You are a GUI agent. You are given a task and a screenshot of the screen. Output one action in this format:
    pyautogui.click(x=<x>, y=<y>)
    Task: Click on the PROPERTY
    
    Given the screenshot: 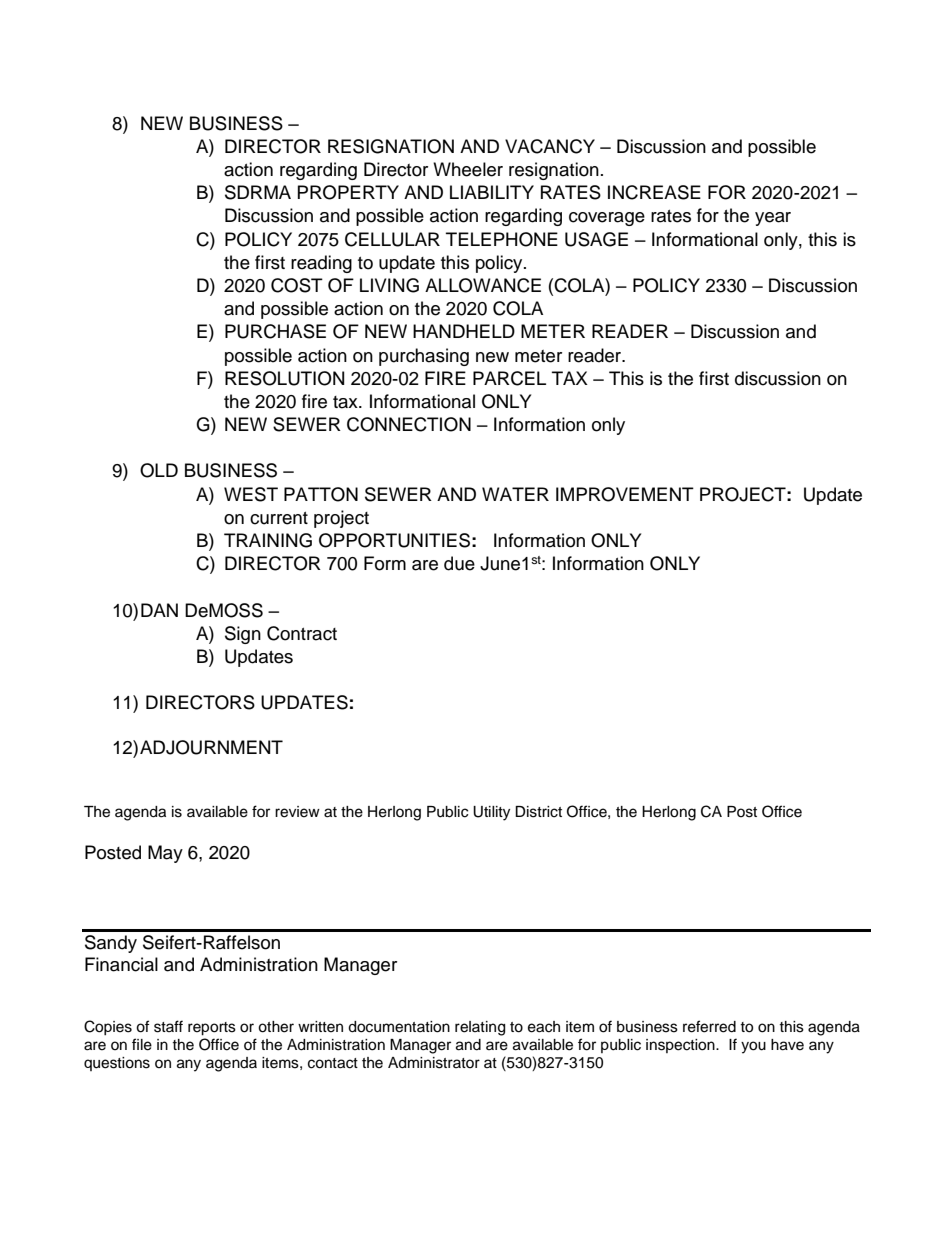 What is the action you would take?
    pyautogui.click(x=348, y=192)
